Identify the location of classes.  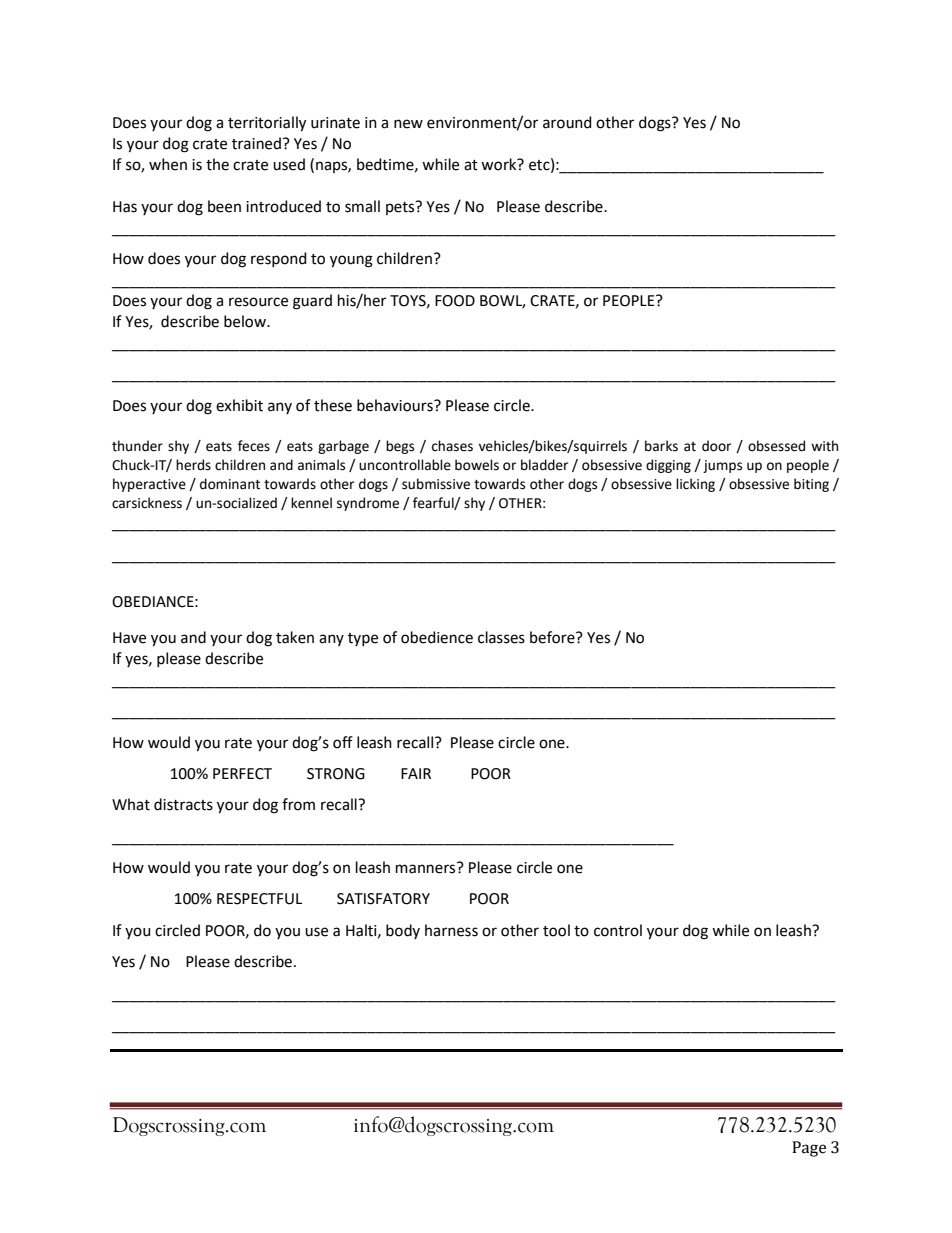
(501, 637).
